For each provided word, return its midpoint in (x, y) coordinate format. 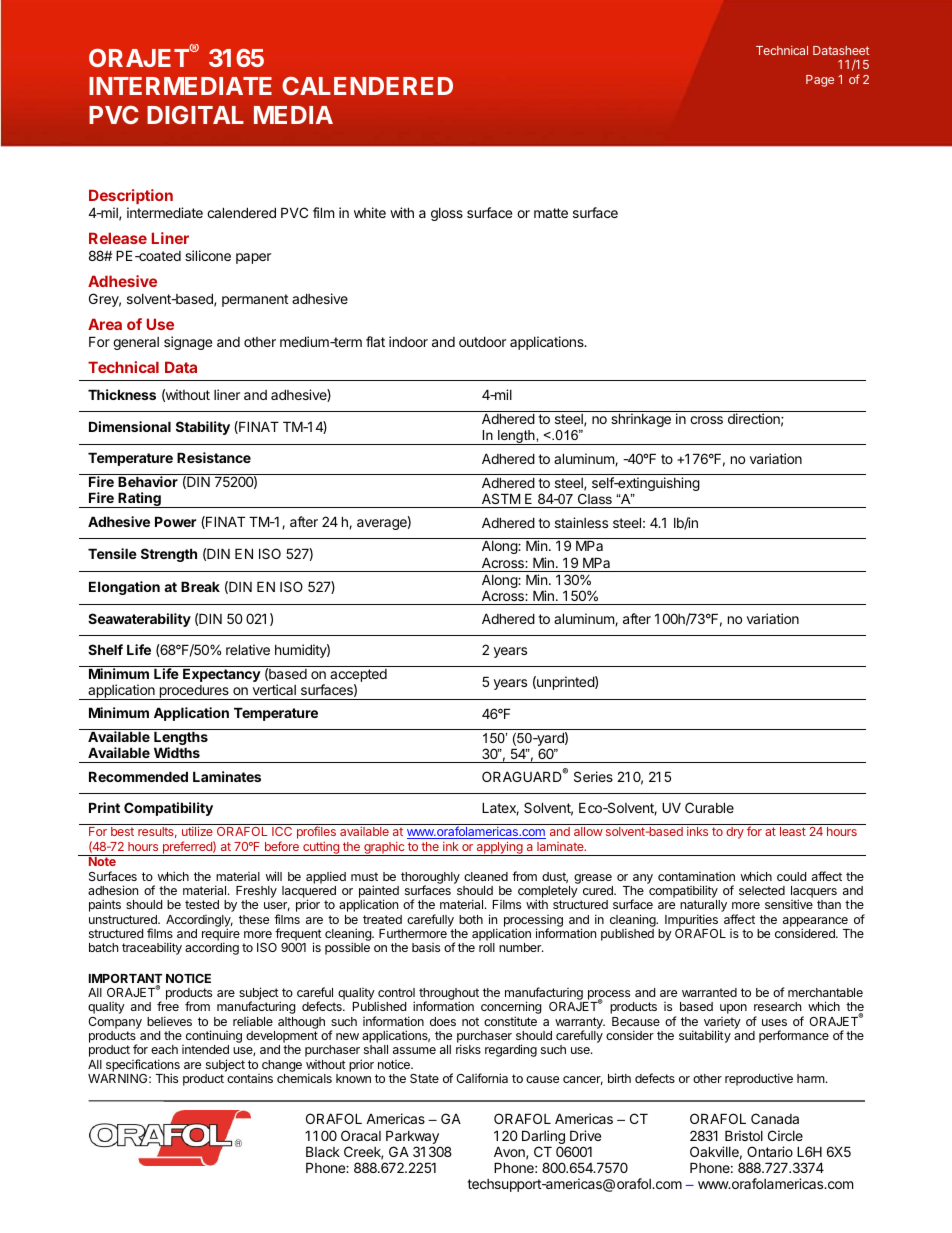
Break (200, 586)
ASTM (501, 498)
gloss (447, 214)
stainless (581, 522)
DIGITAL (195, 114)
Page (820, 81)
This (167, 1078)
